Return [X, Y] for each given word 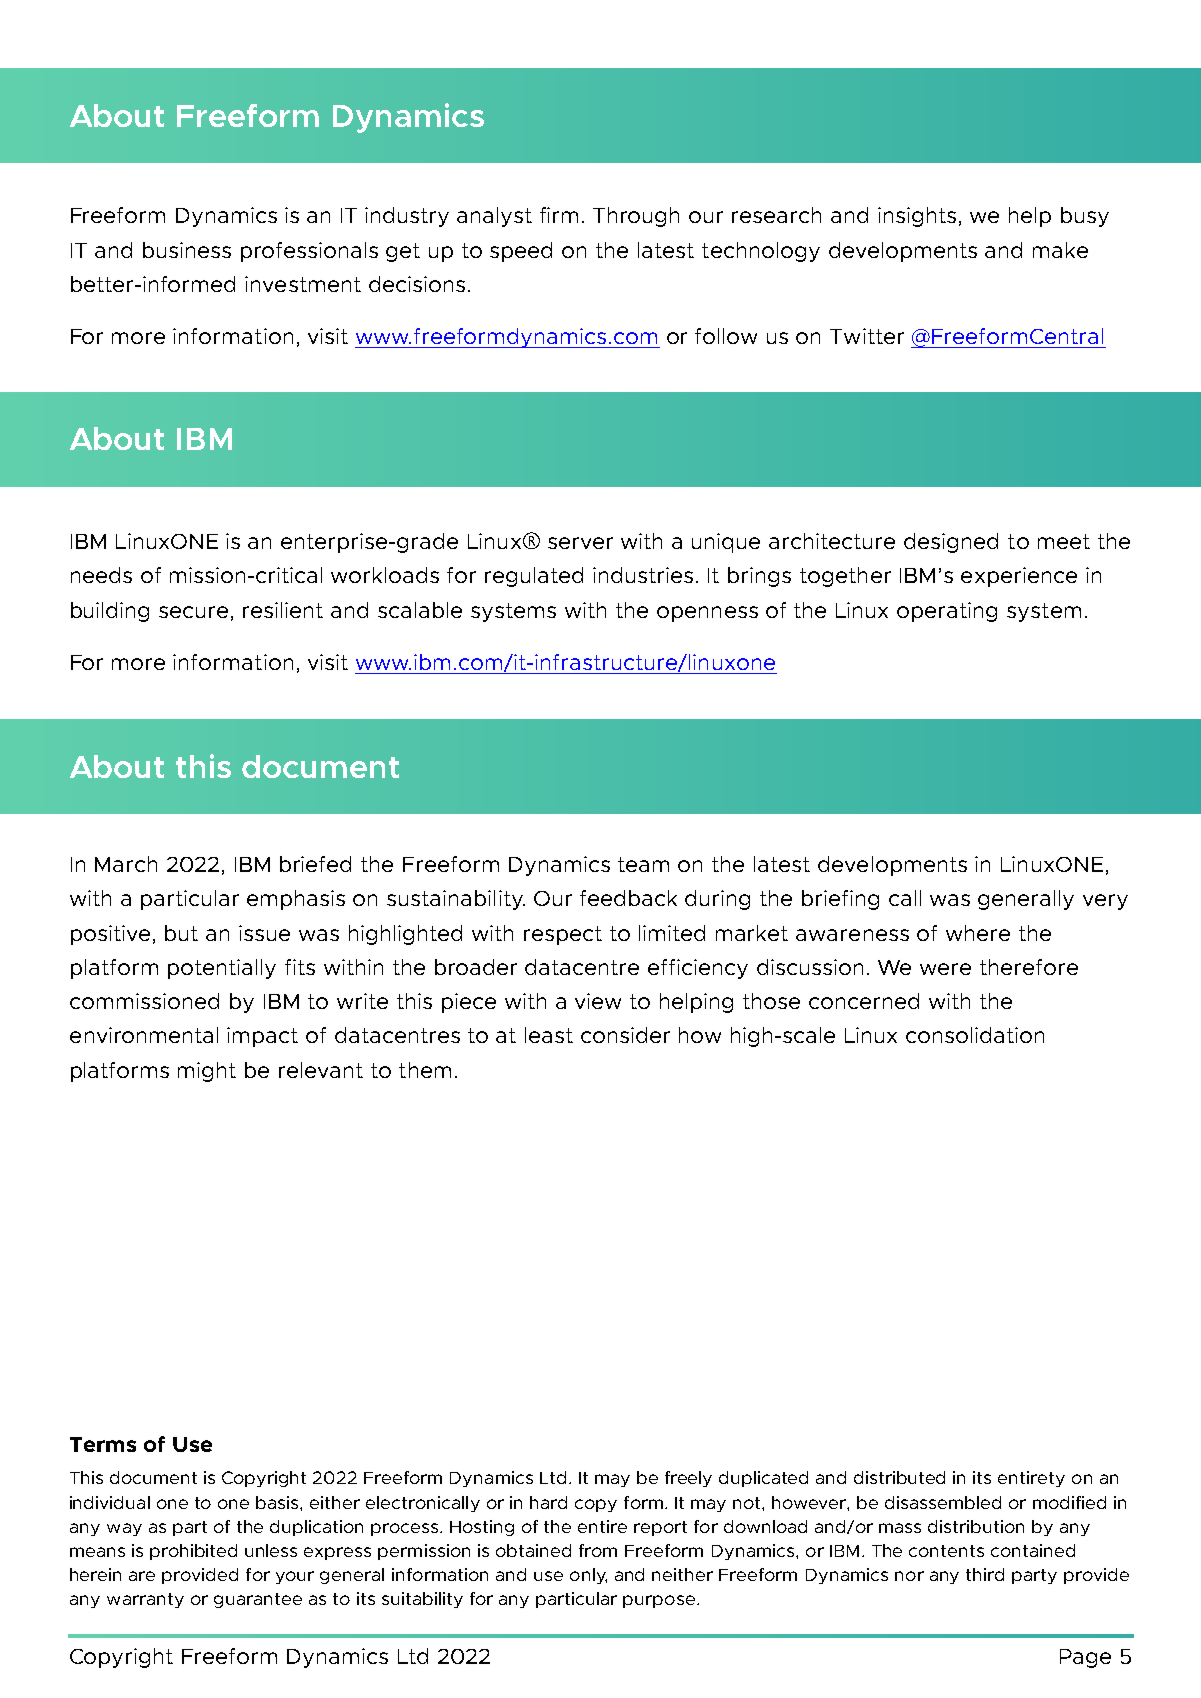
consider [625, 1035]
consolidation [975, 1035]
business [187, 250]
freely [688, 1479]
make [1060, 250]
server [580, 543]
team [643, 864]
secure [193, 612]
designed [951, 543]
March [126, 864]
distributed [899, 1477]
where [978, 933]
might [207, 1072]
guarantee [258, 1600]
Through [636, 217]
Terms [103, 1444]
